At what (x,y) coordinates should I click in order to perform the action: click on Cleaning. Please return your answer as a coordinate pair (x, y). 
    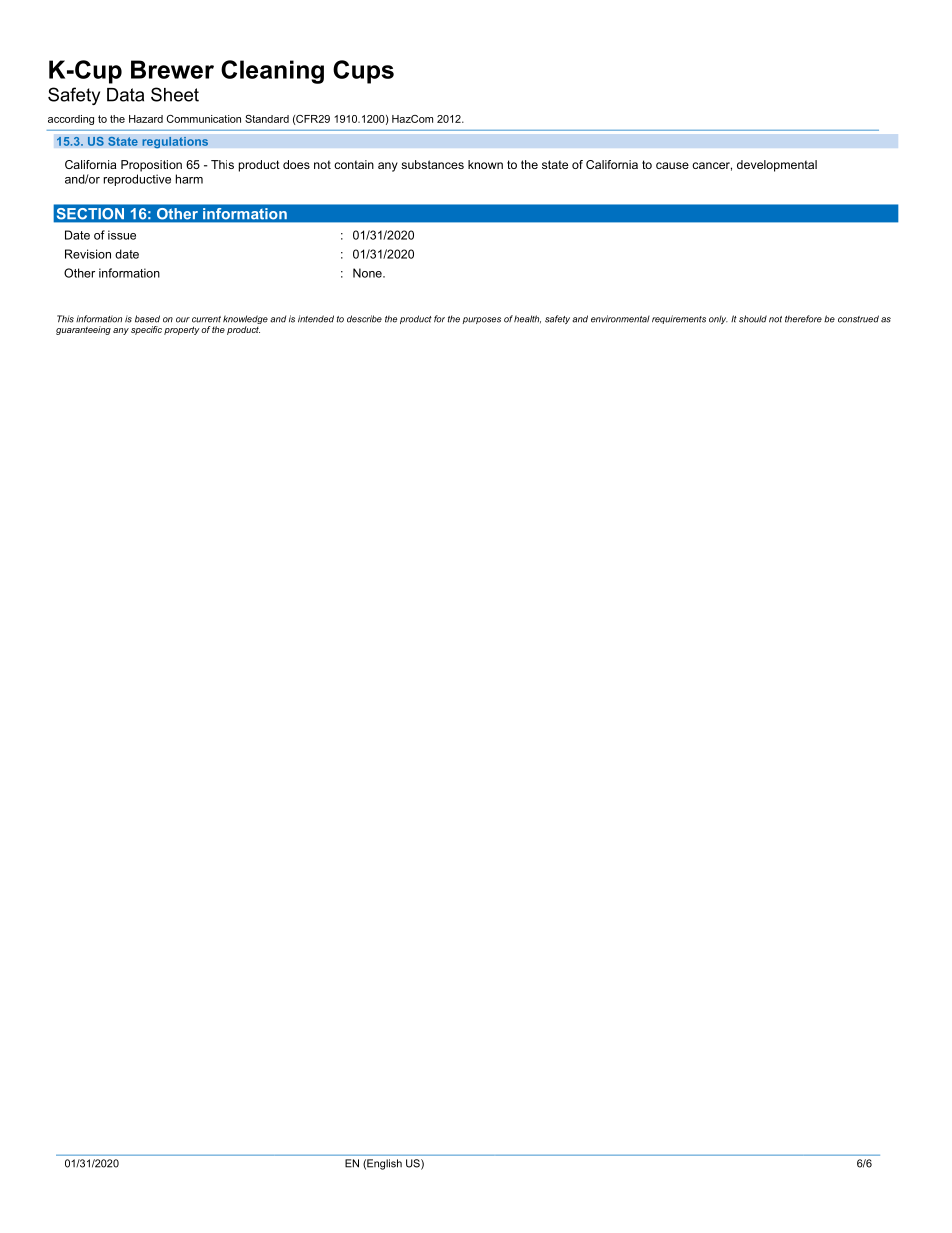
    Looking at the image, I should click on (272, 72).
